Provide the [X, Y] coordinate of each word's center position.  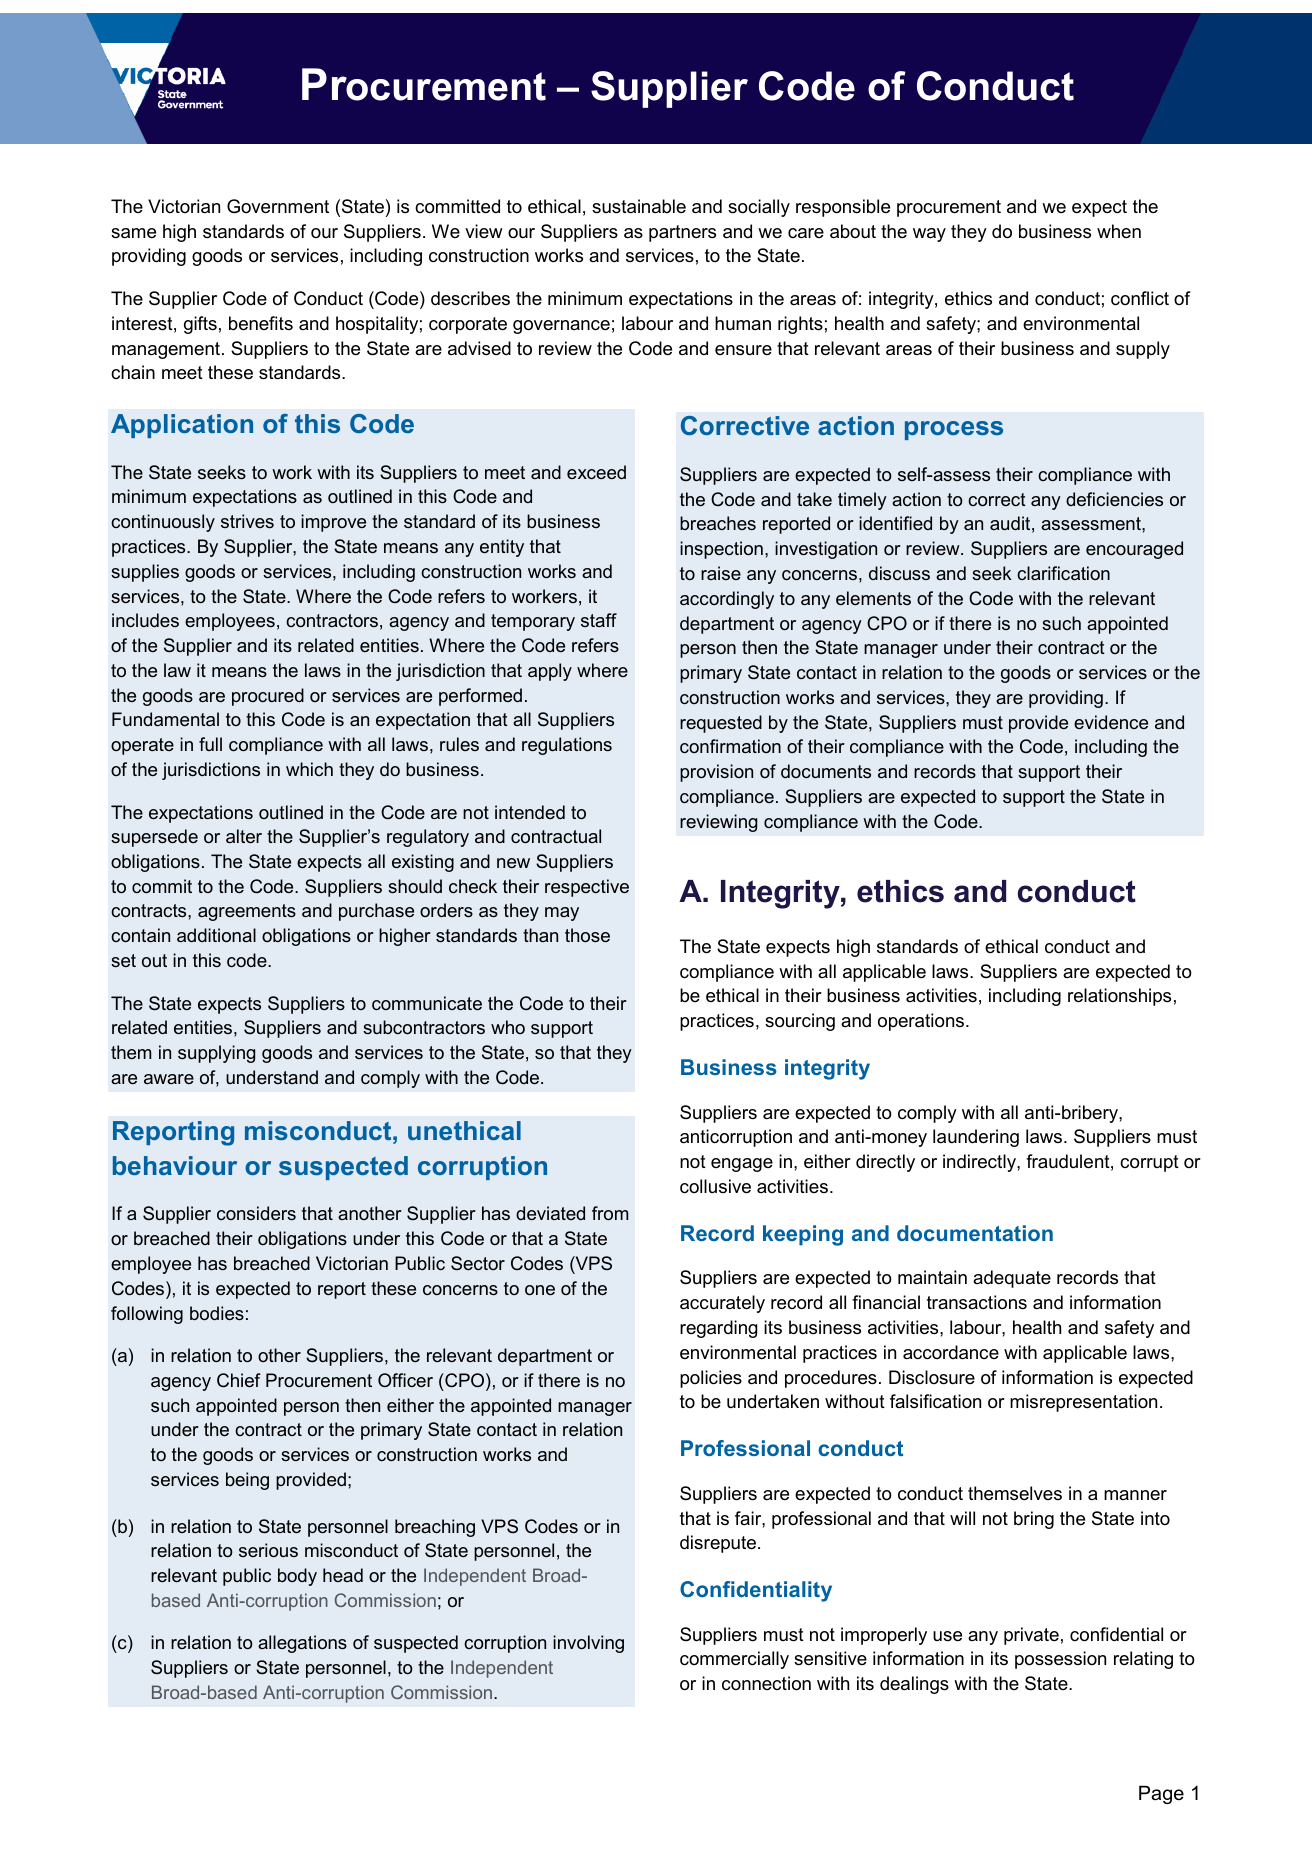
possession [1060, 1660]
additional [216, 935]
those [587, 935]
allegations [302, 1644]
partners [682, 233]
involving [588, 1644]
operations [922, 1022]
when [1119, 231]
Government [278, 206]
